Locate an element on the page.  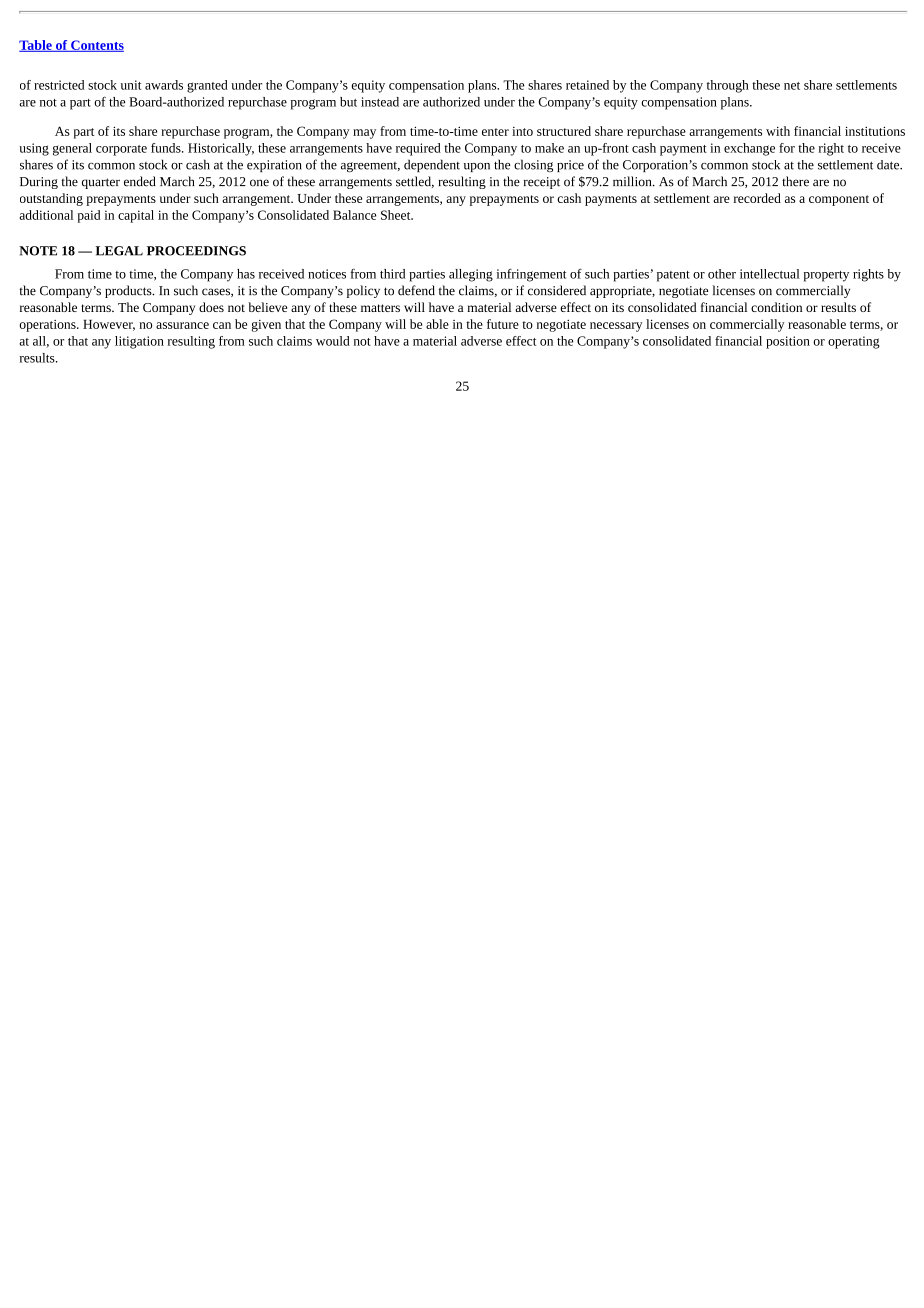
receipt is located at coordinates (542, 183).
